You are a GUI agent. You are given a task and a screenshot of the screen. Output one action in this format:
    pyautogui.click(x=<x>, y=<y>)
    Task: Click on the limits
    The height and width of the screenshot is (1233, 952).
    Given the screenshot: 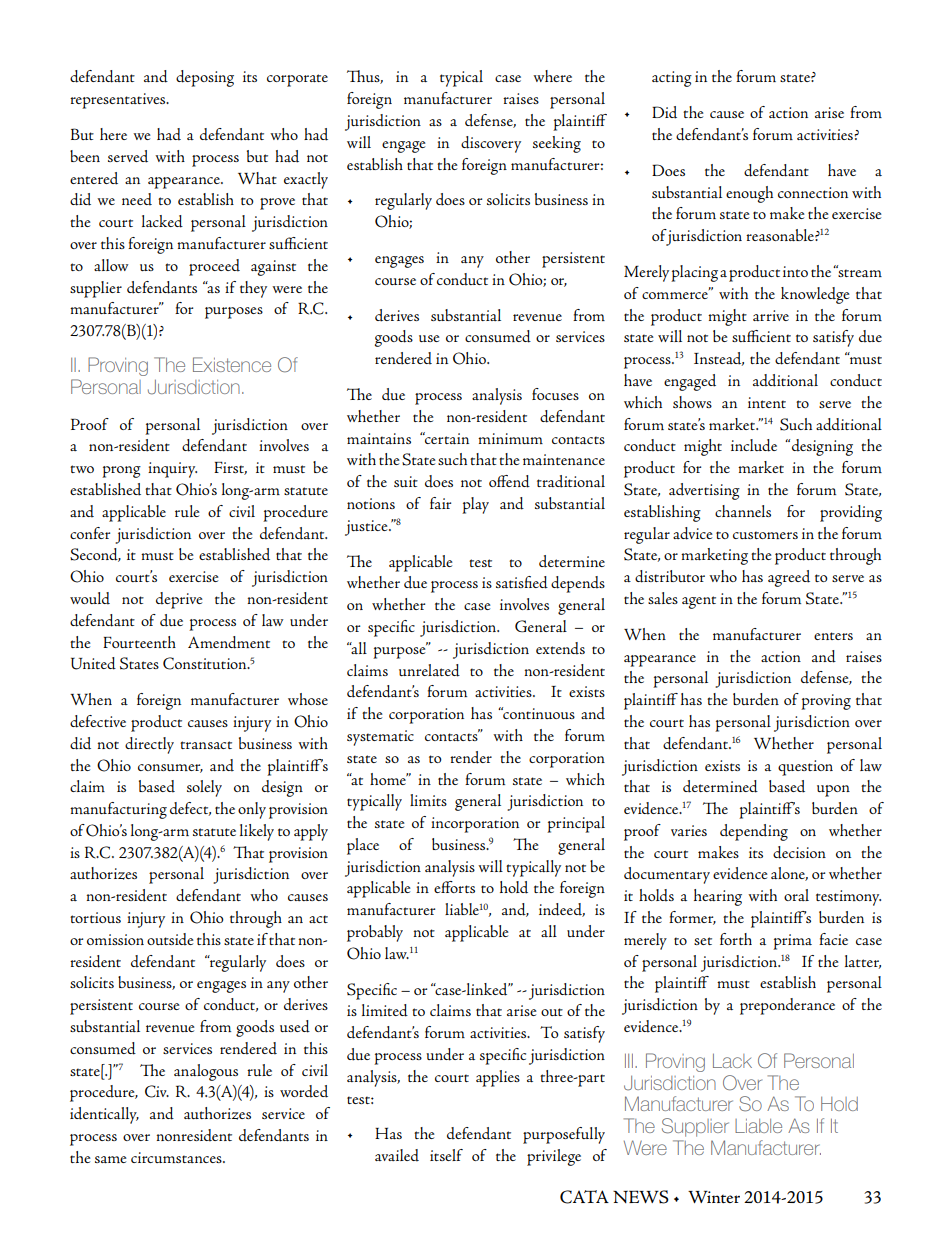 What is the action you would take?
    pyautogui.click(x=428, y=800)
